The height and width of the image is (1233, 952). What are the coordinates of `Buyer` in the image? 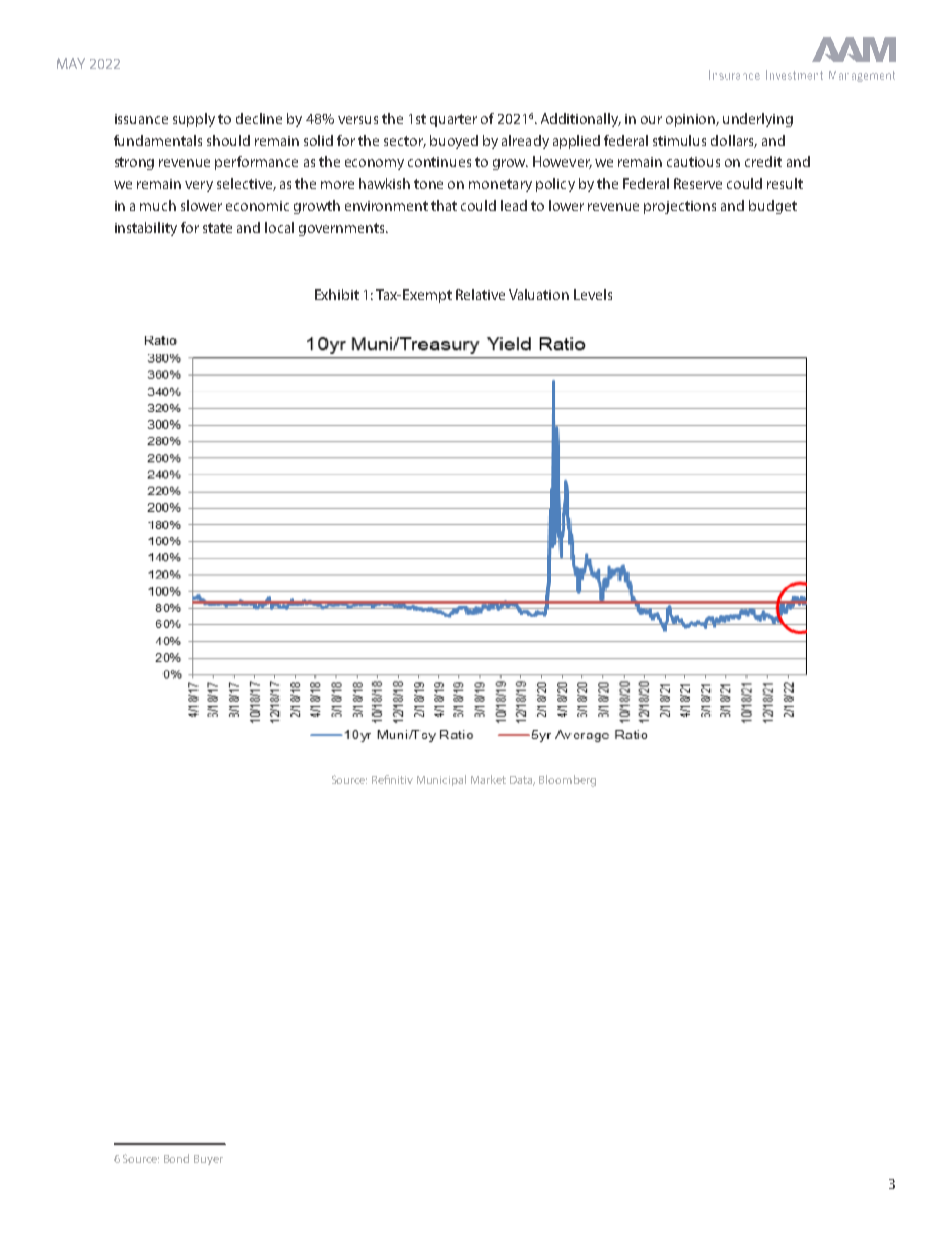 It's located at (208, 1160).
